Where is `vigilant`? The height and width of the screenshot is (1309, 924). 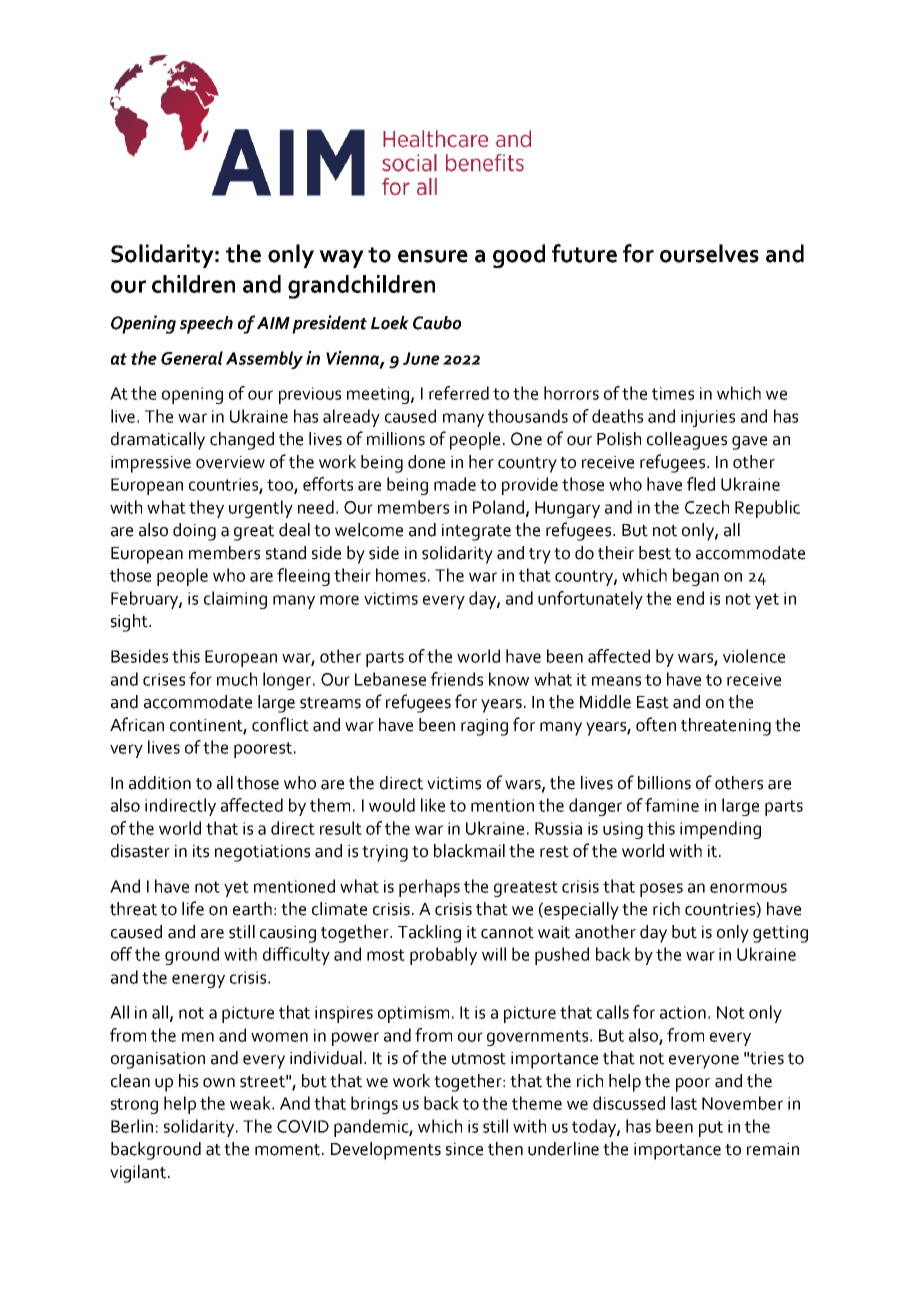
vigilant is located at coordinates (139, 1174).
